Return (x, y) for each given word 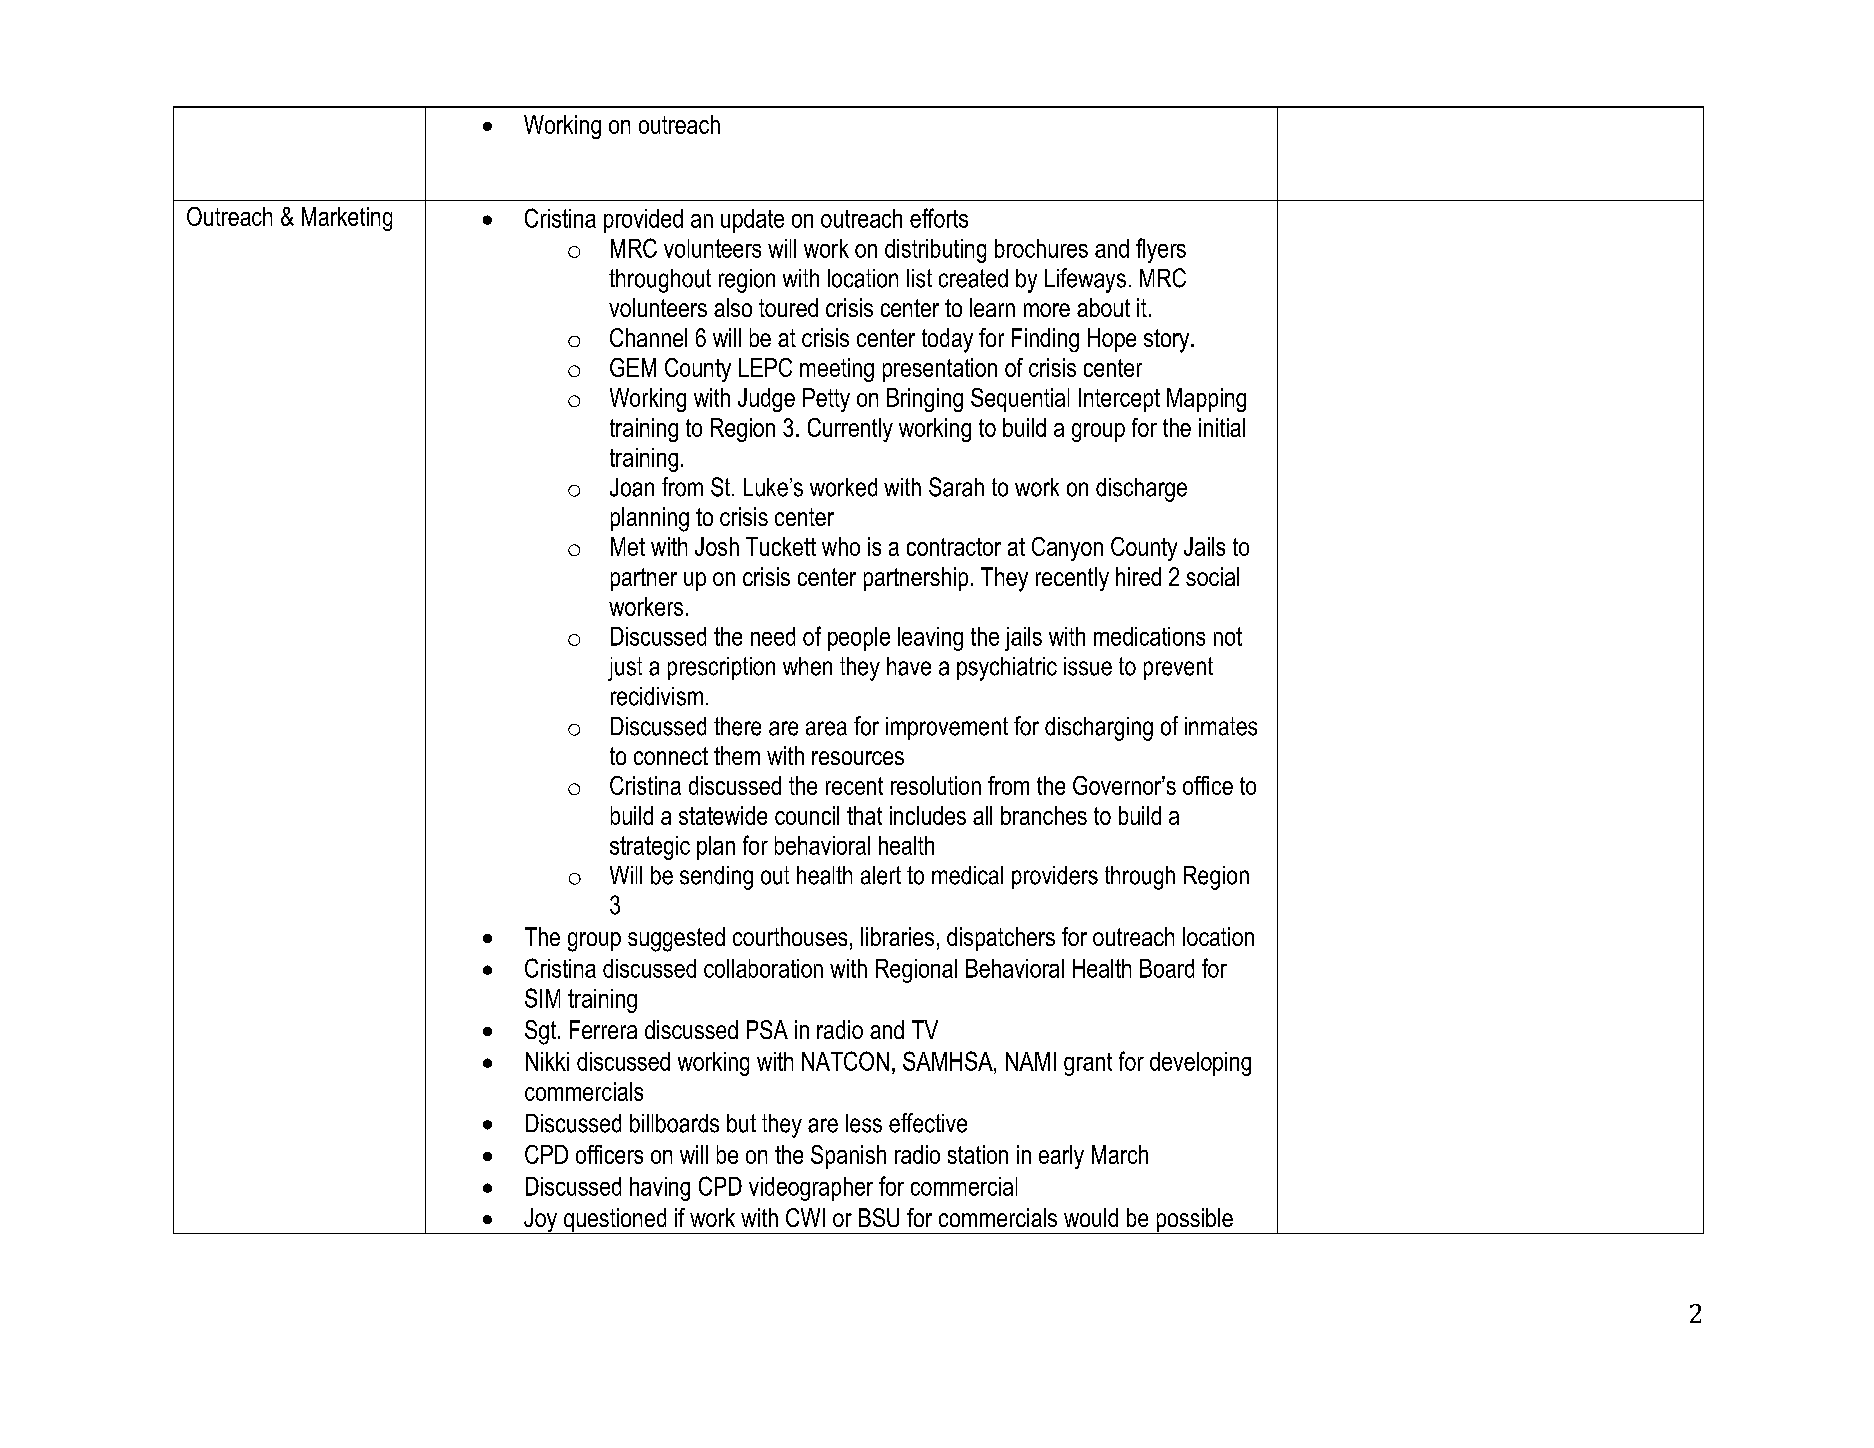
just (625, 669)
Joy (541, 1221)
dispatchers (1001, 939)
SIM (542, 998)
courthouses (790, 936)
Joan (632, 487)
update (752, 221)
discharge (1141, 490)
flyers (1161, 250)
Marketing (347, 219)
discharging (1099, 729)
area (826, 728)
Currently (850, 430)
